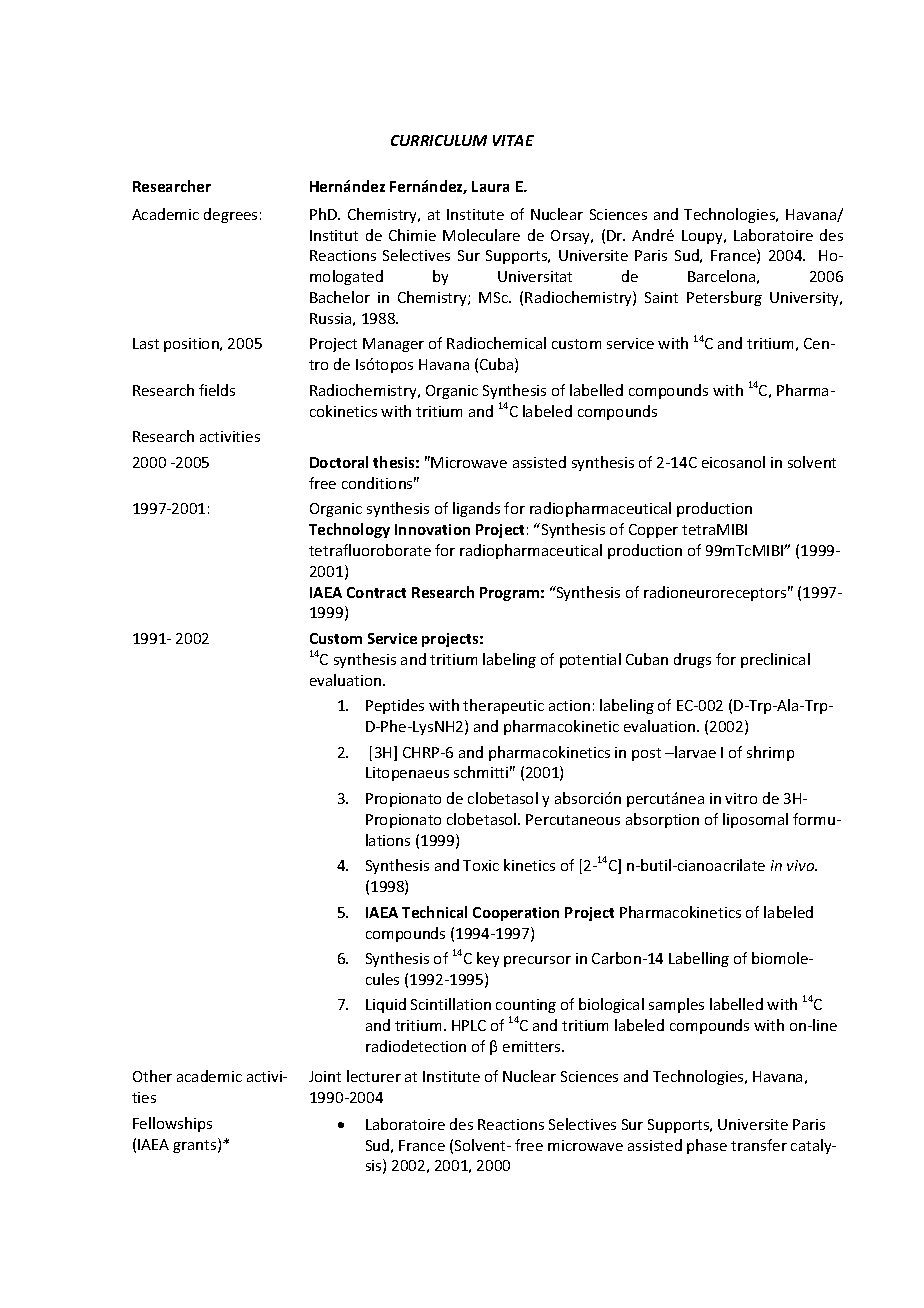  I want to click on Laura, so click(490, 186).
